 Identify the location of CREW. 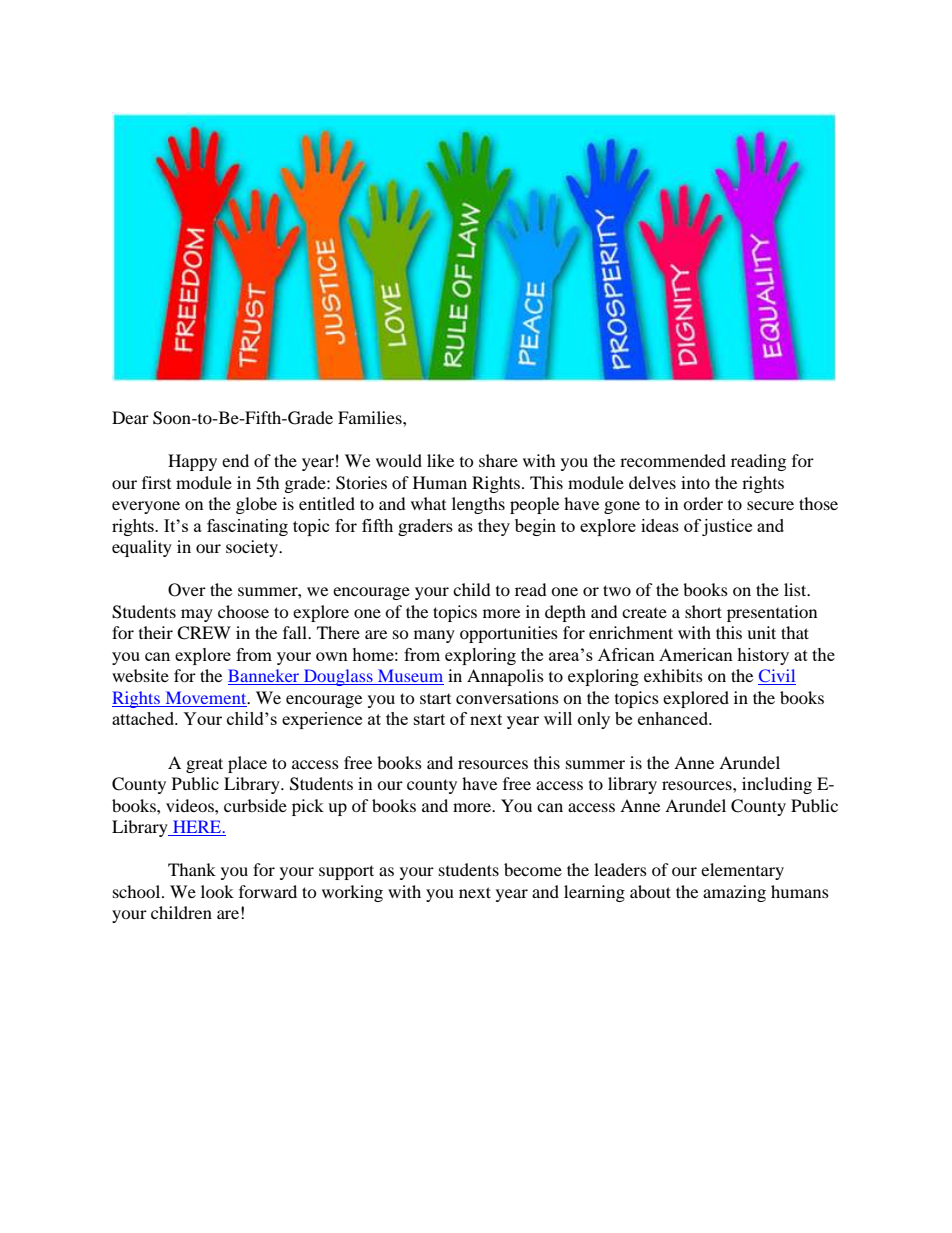
(204, 633).
